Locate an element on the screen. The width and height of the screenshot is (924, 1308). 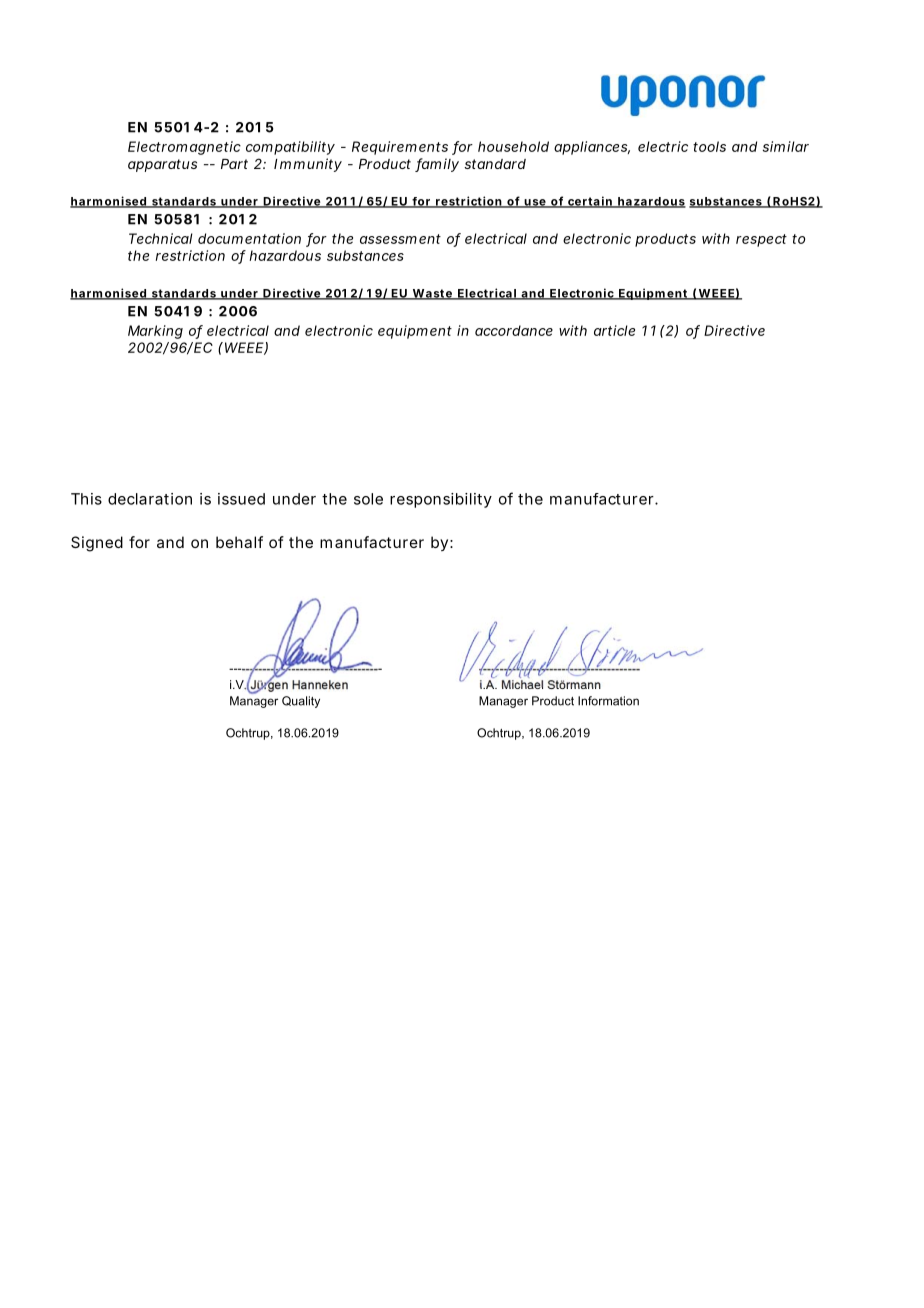
family is located at coordinates (437, 165).
